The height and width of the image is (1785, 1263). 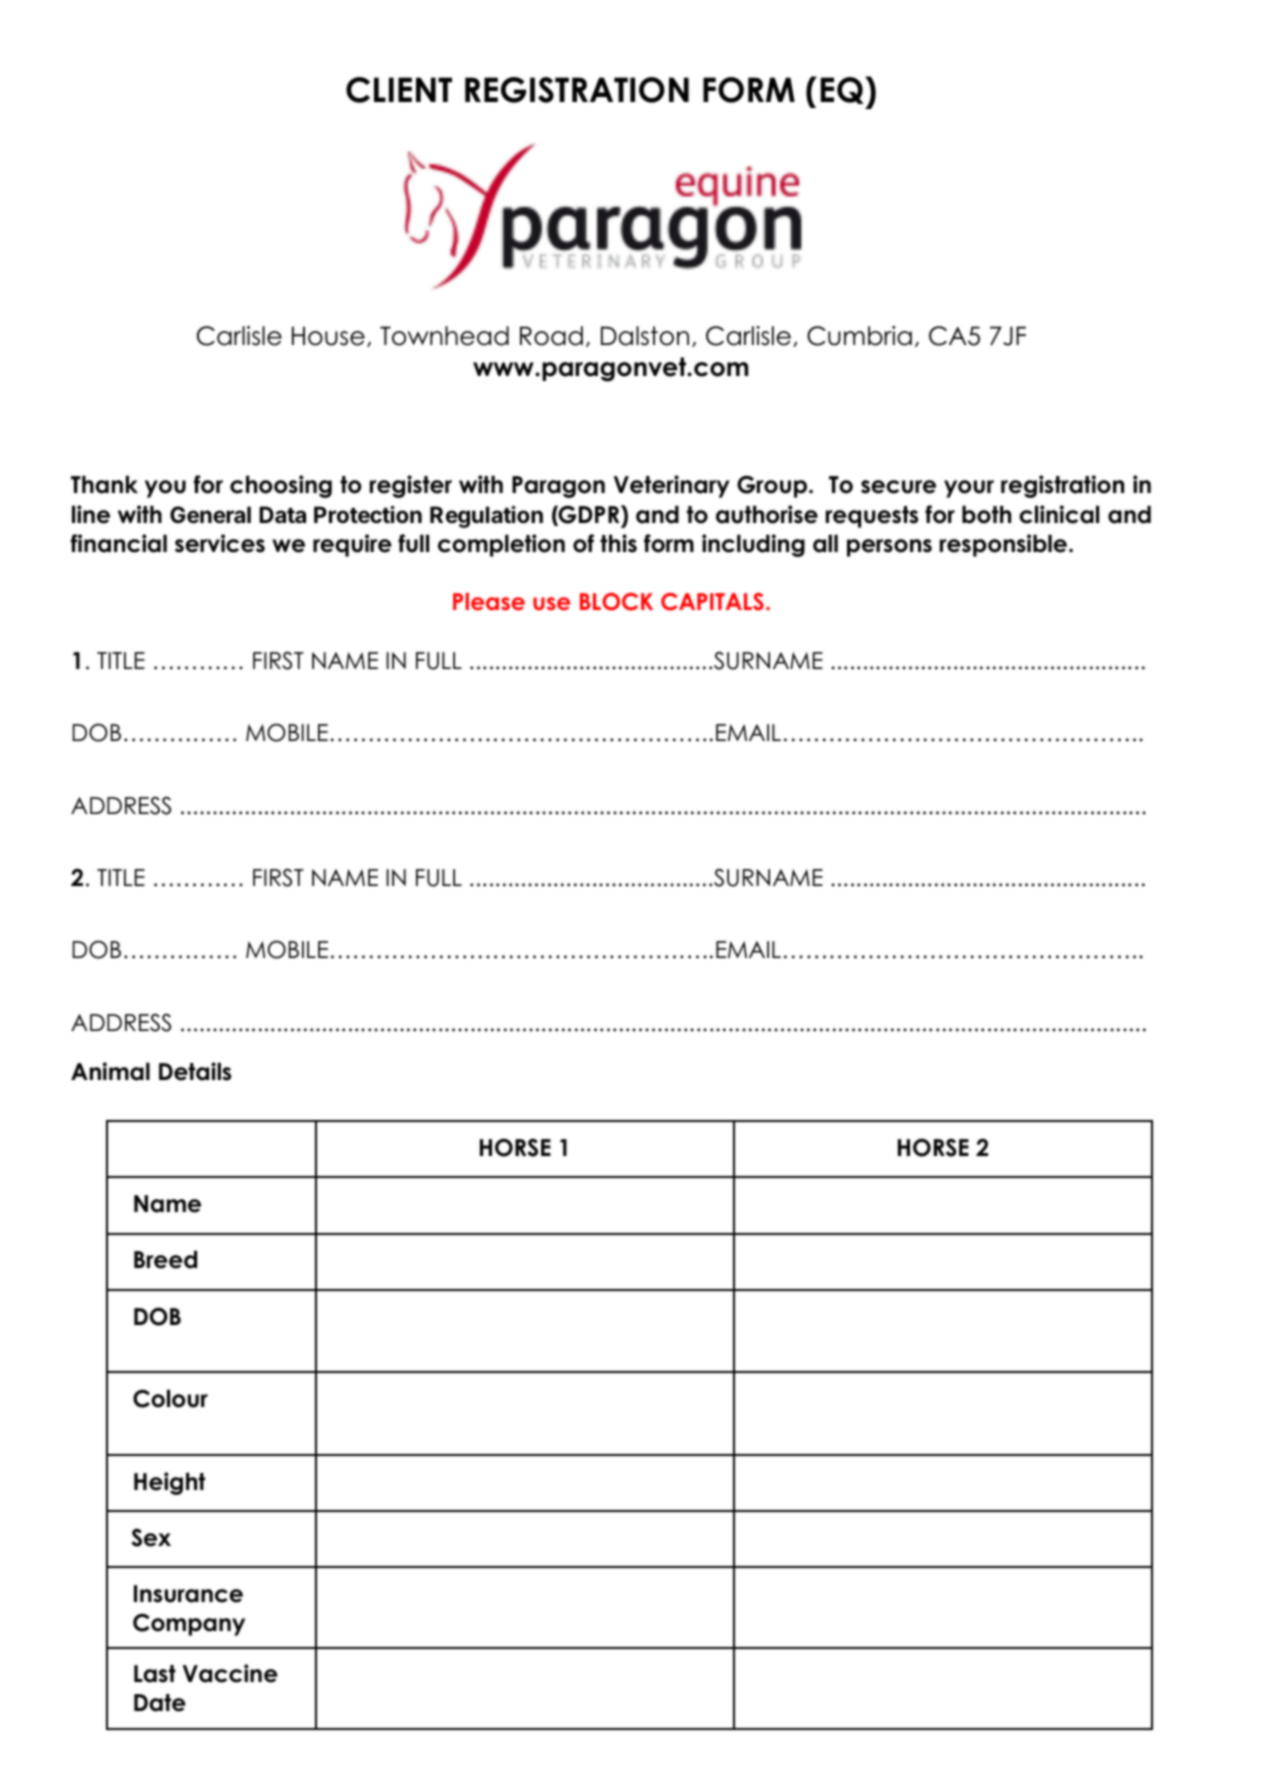 What do you see at coordinates (712, 602) in the image?
I see `CAPITALS` at bounding box center [712, 602].
